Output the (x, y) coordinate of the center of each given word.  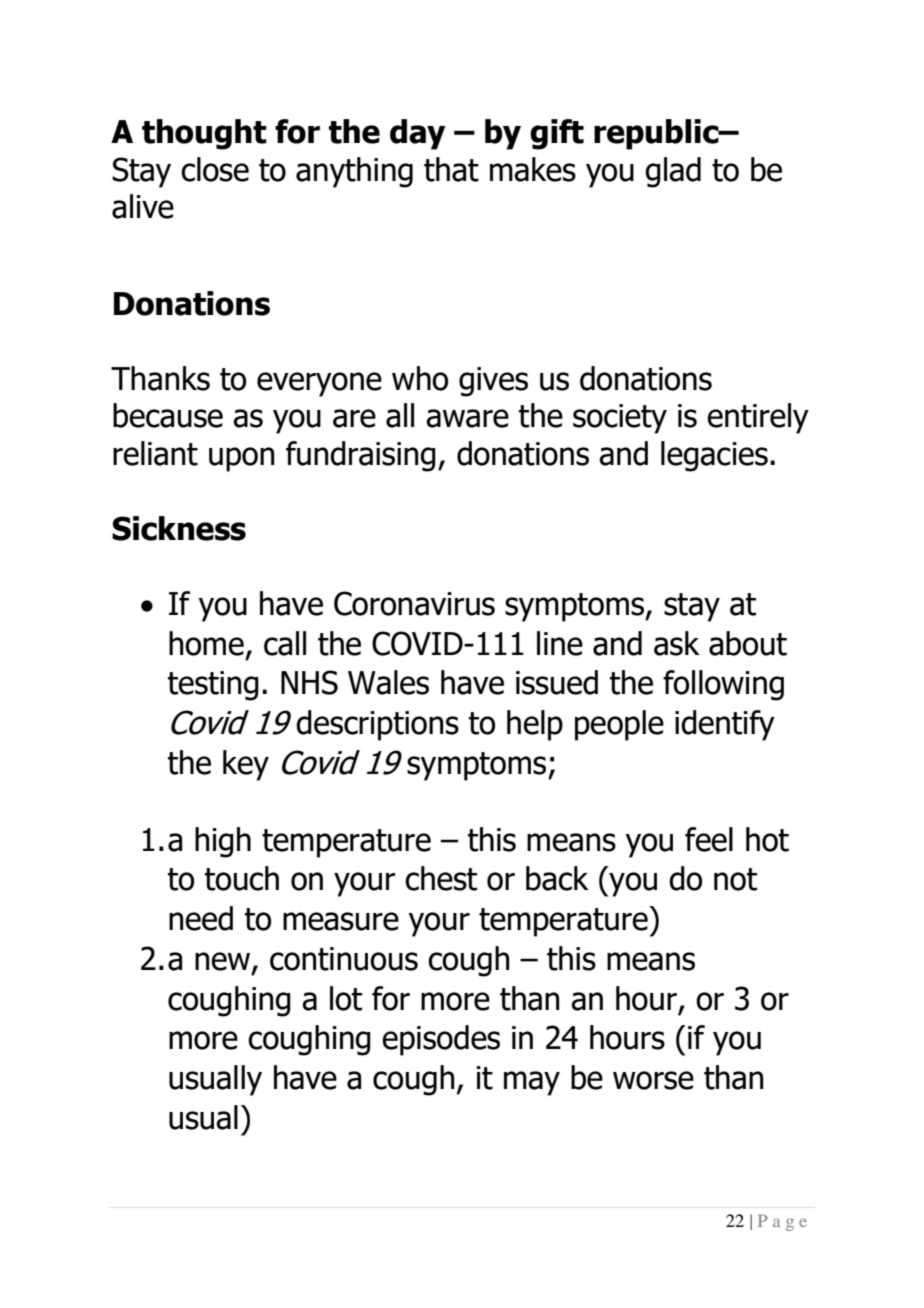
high (223, 842)
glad (673, 172)
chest (441, 878)
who (420, 378)
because (168, 415)
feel (709, 839)
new (224, 962)
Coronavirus (414, 603)
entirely (758, 418)
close (215, 169)
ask (677, 643)
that (451, 169)
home (206, 643)
